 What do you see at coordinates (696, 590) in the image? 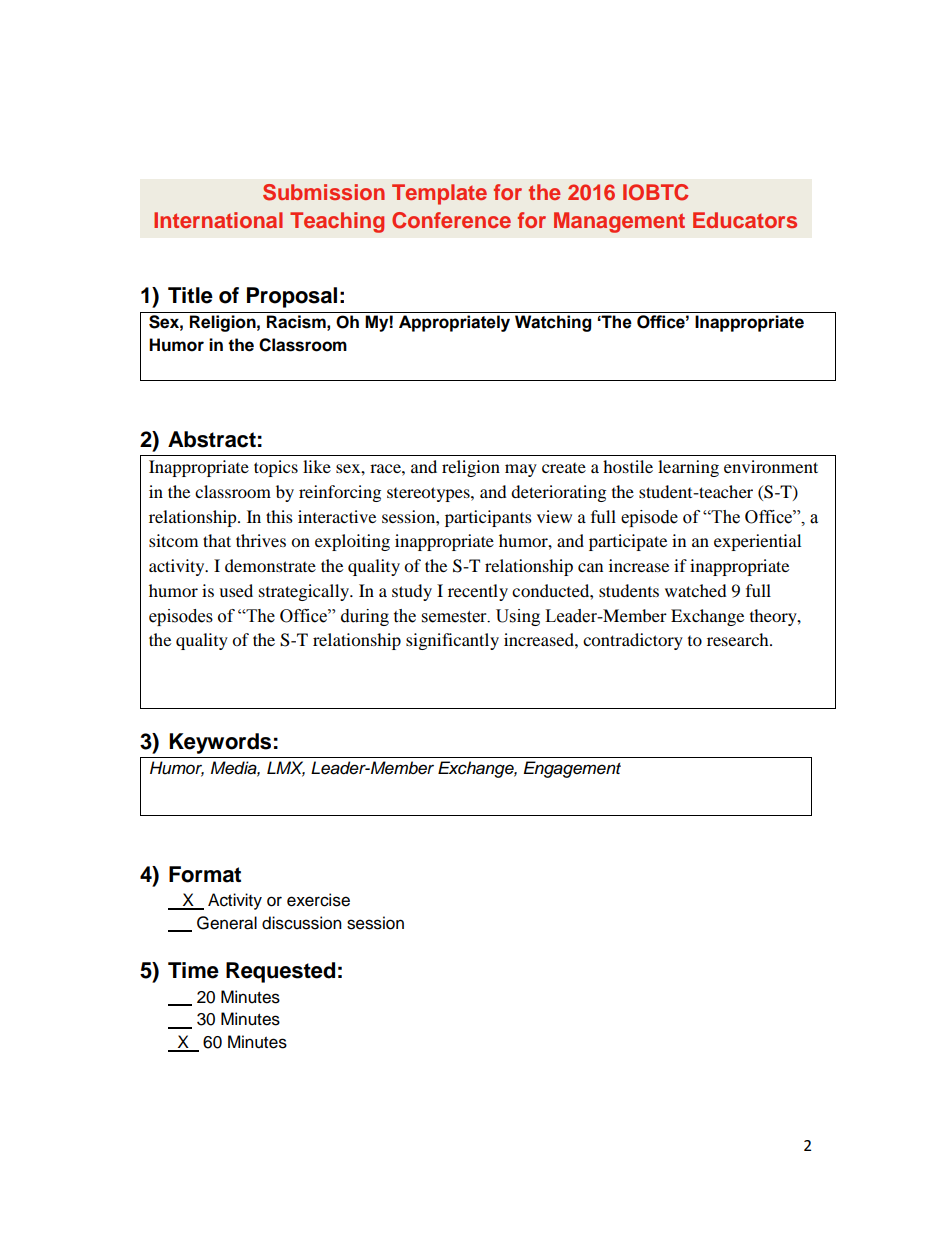
I see `watched` at bounding box center [696, 590].
